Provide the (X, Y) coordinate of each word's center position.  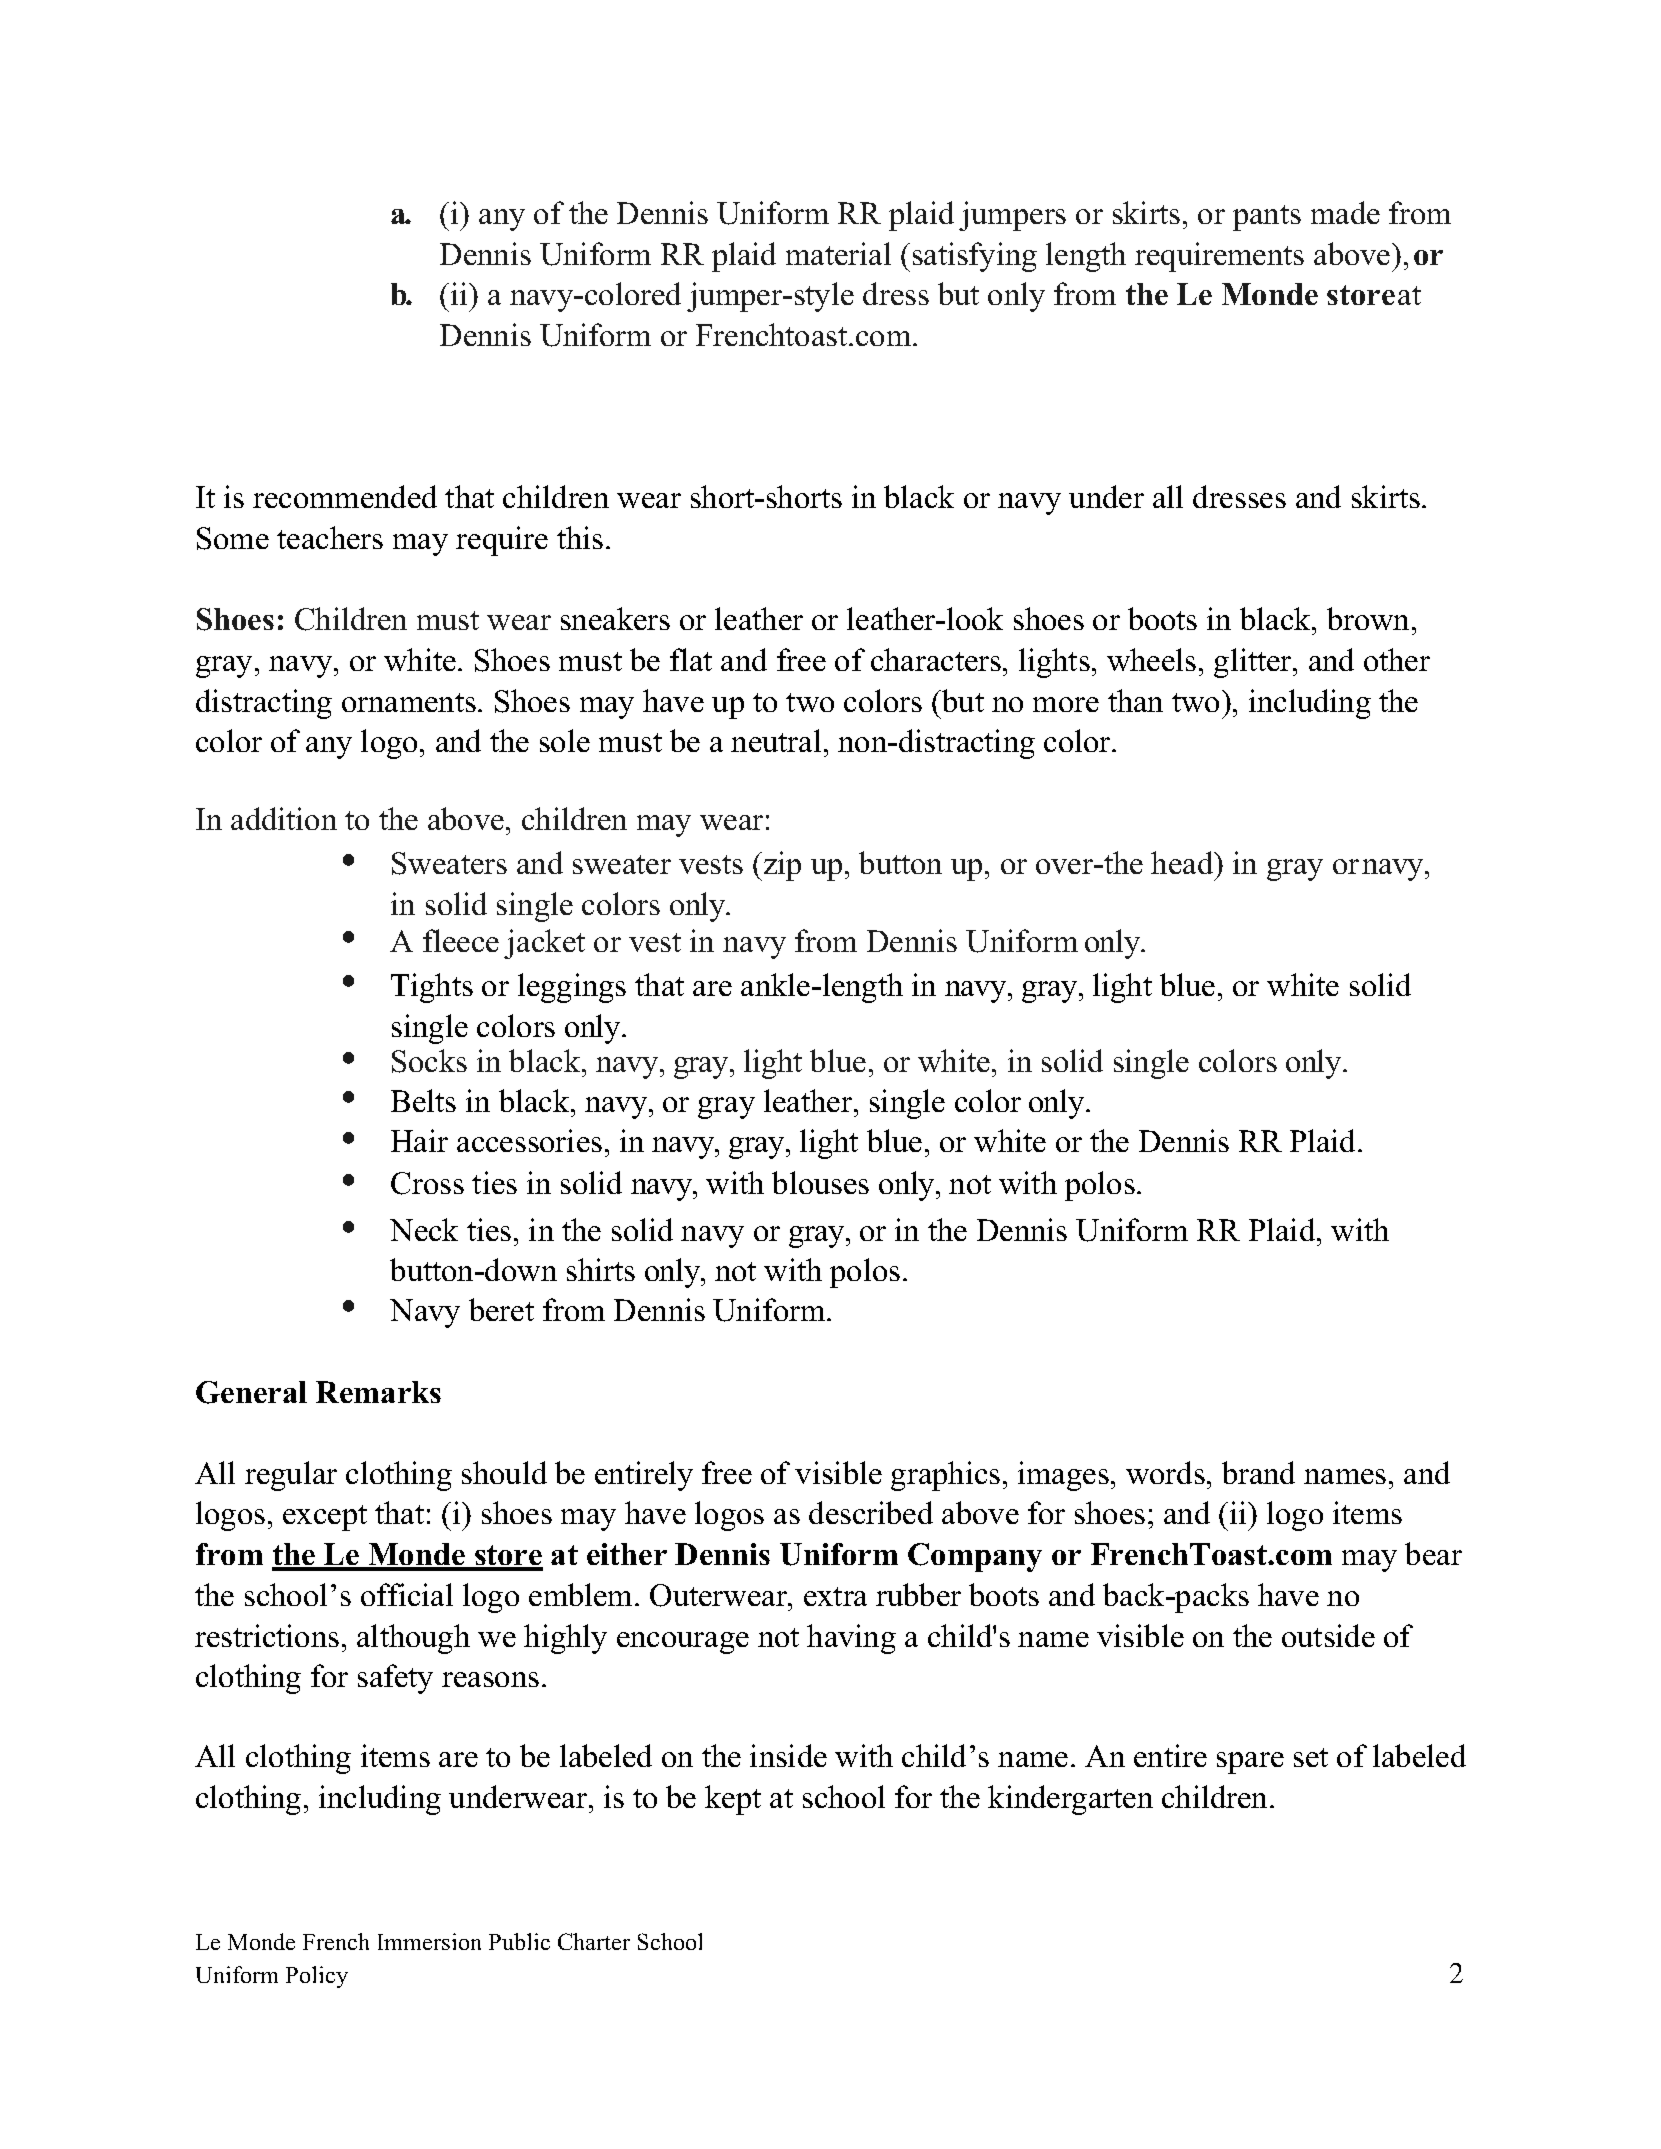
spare (1250, 1763)
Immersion (429, 1941)
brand (1258, 1472)
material (838, 253)
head (1183, 862)
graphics (945, 1476)
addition (284, 818)
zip (781, 866)
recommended (345, 496)
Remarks (378, 1392)
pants (1267, 218)
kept (733, 1800)
